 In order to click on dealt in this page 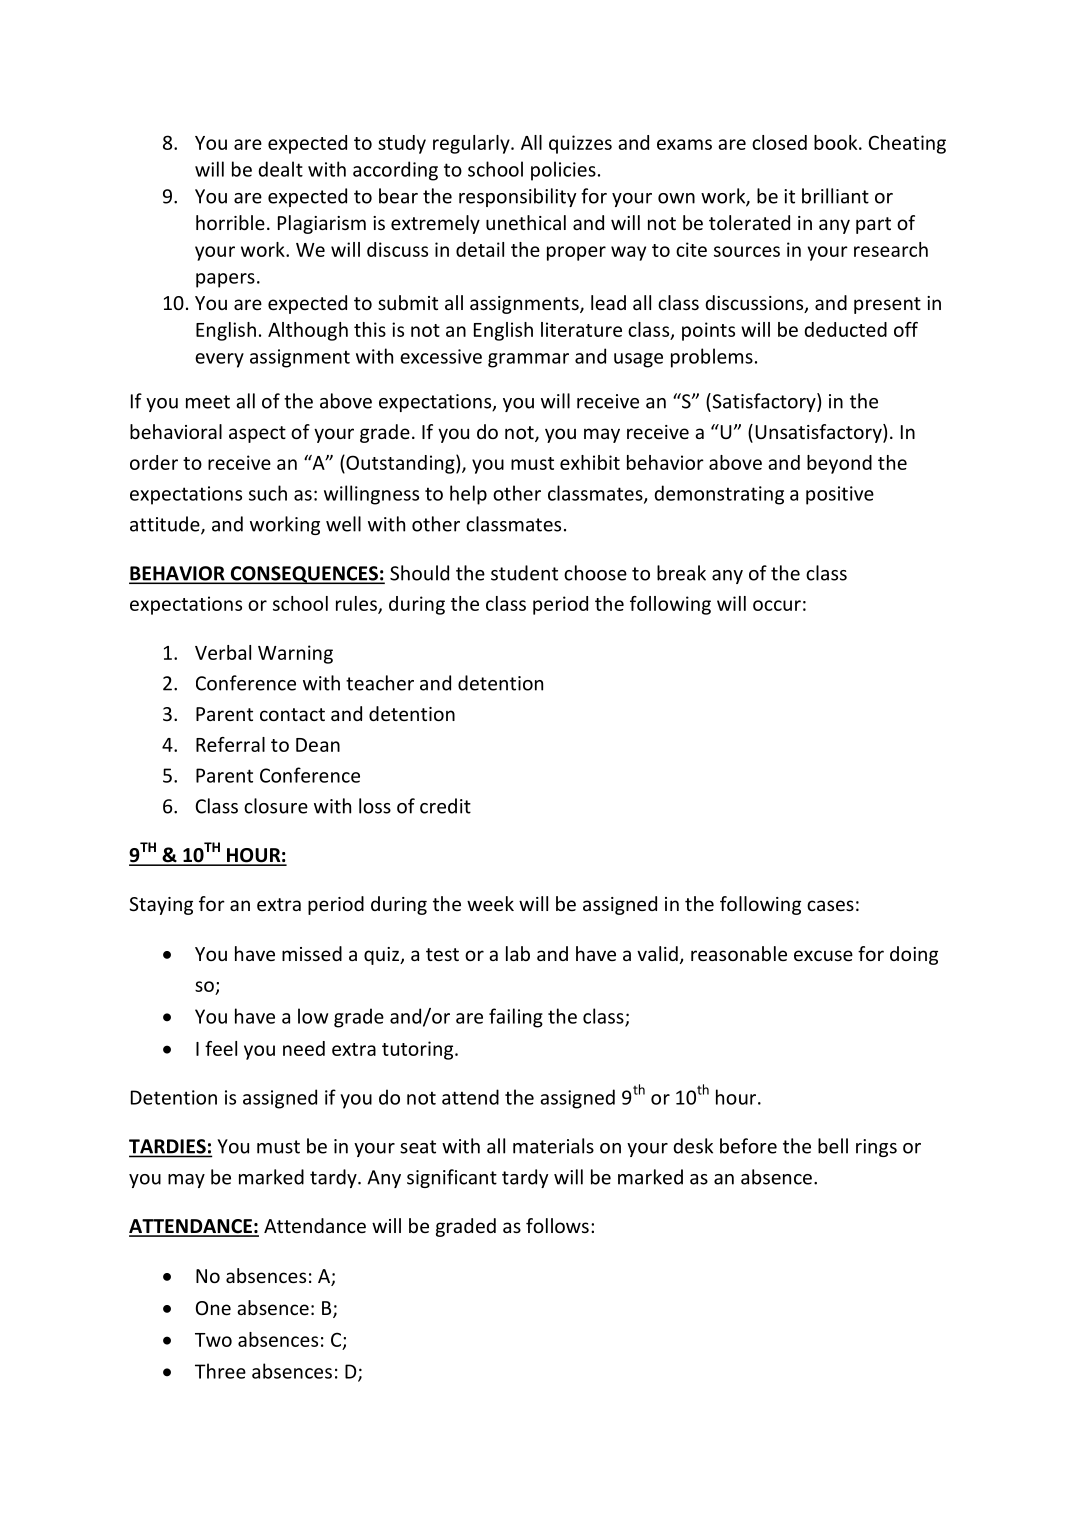, I will do `click(280, 169)`.
